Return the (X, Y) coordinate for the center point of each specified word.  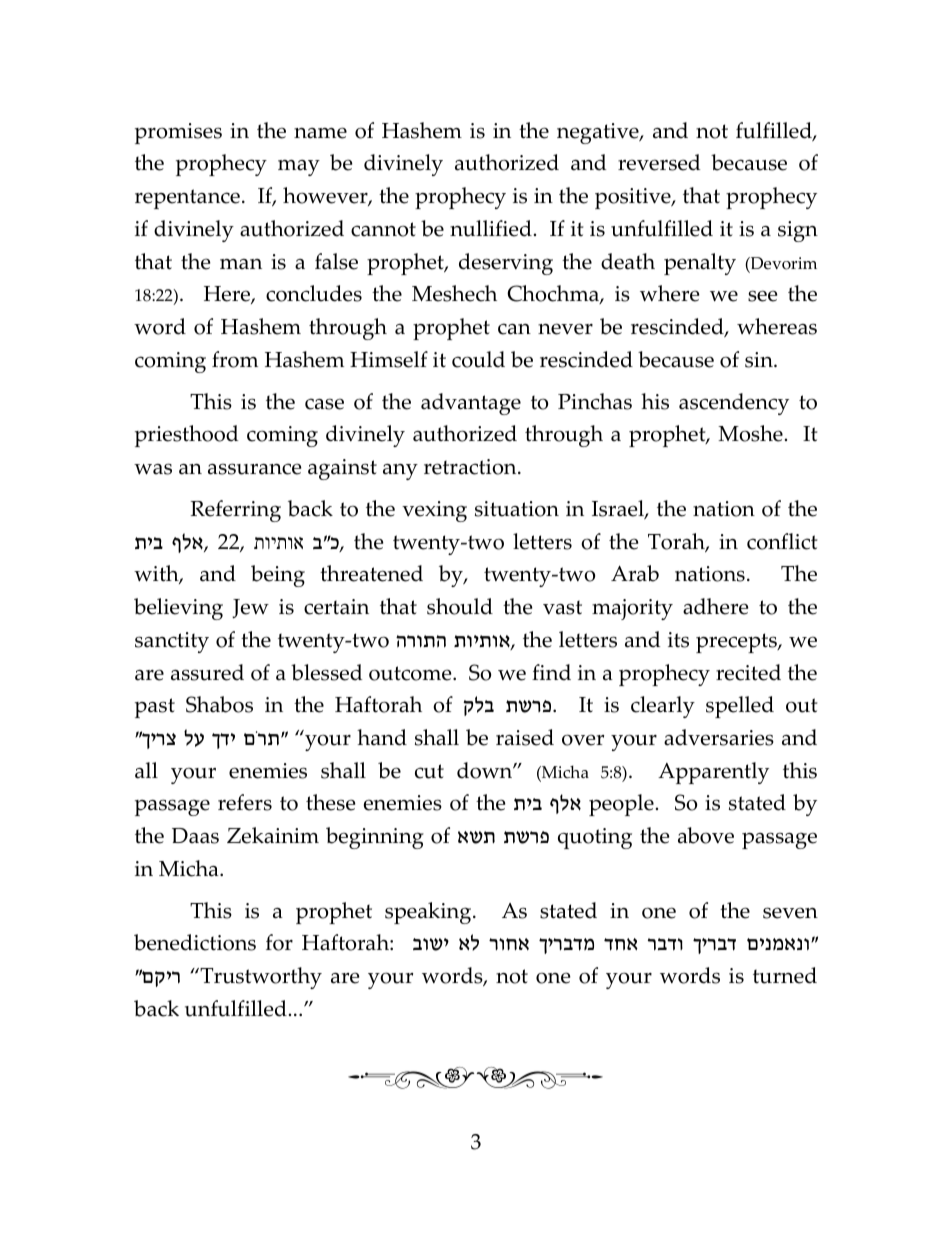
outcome (411, 673)
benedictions (195, 942)
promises (178, 133)
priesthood (186, 436)
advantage (471, 404)
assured (207, 672)
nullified (491, 228)
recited (748, 672)
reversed (659, 162)
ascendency (734, 404)
